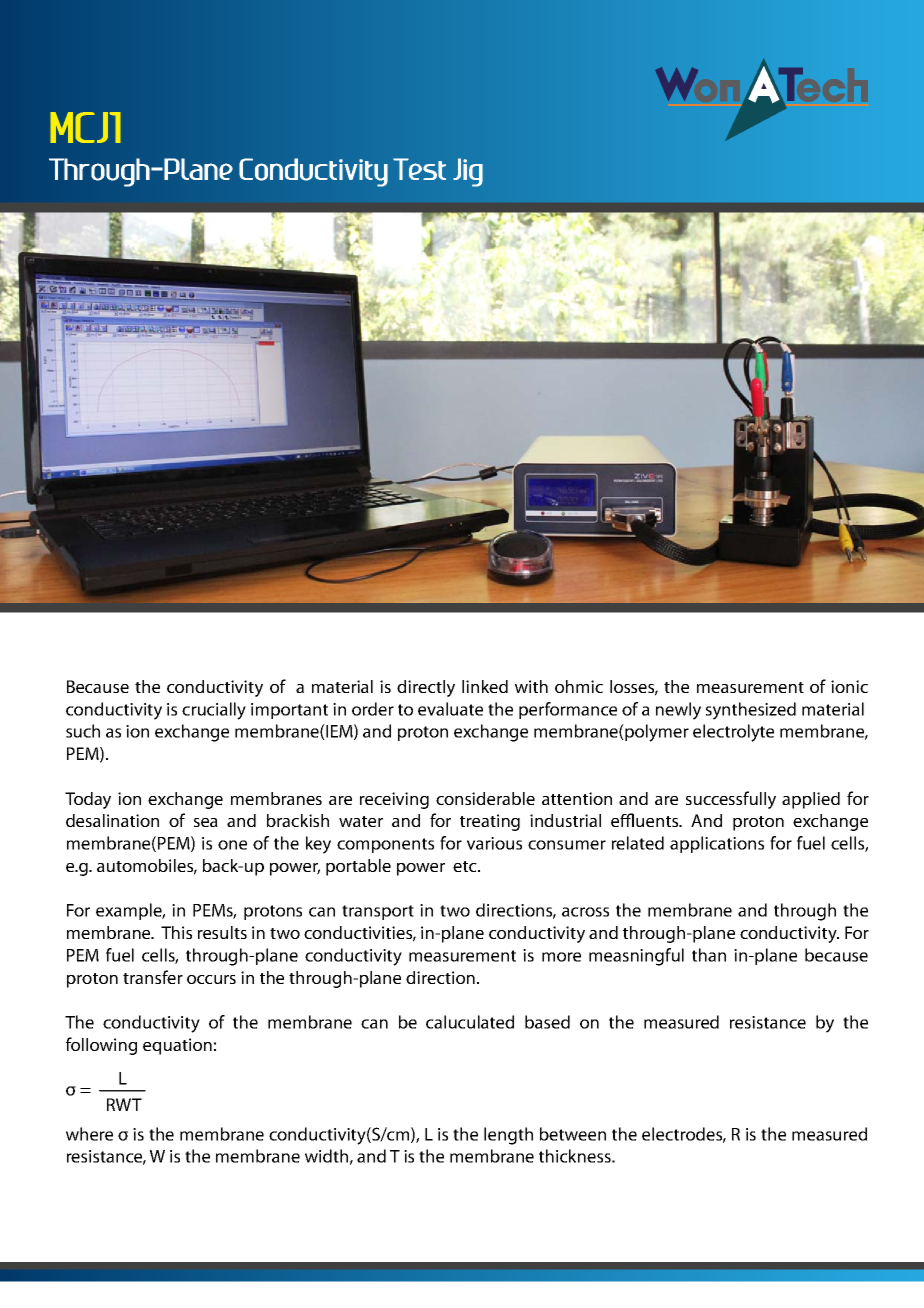 The image size is (924, 1308). Describe the element at coordinates (450, 709) in the document. I see `evaluate` at that location.
